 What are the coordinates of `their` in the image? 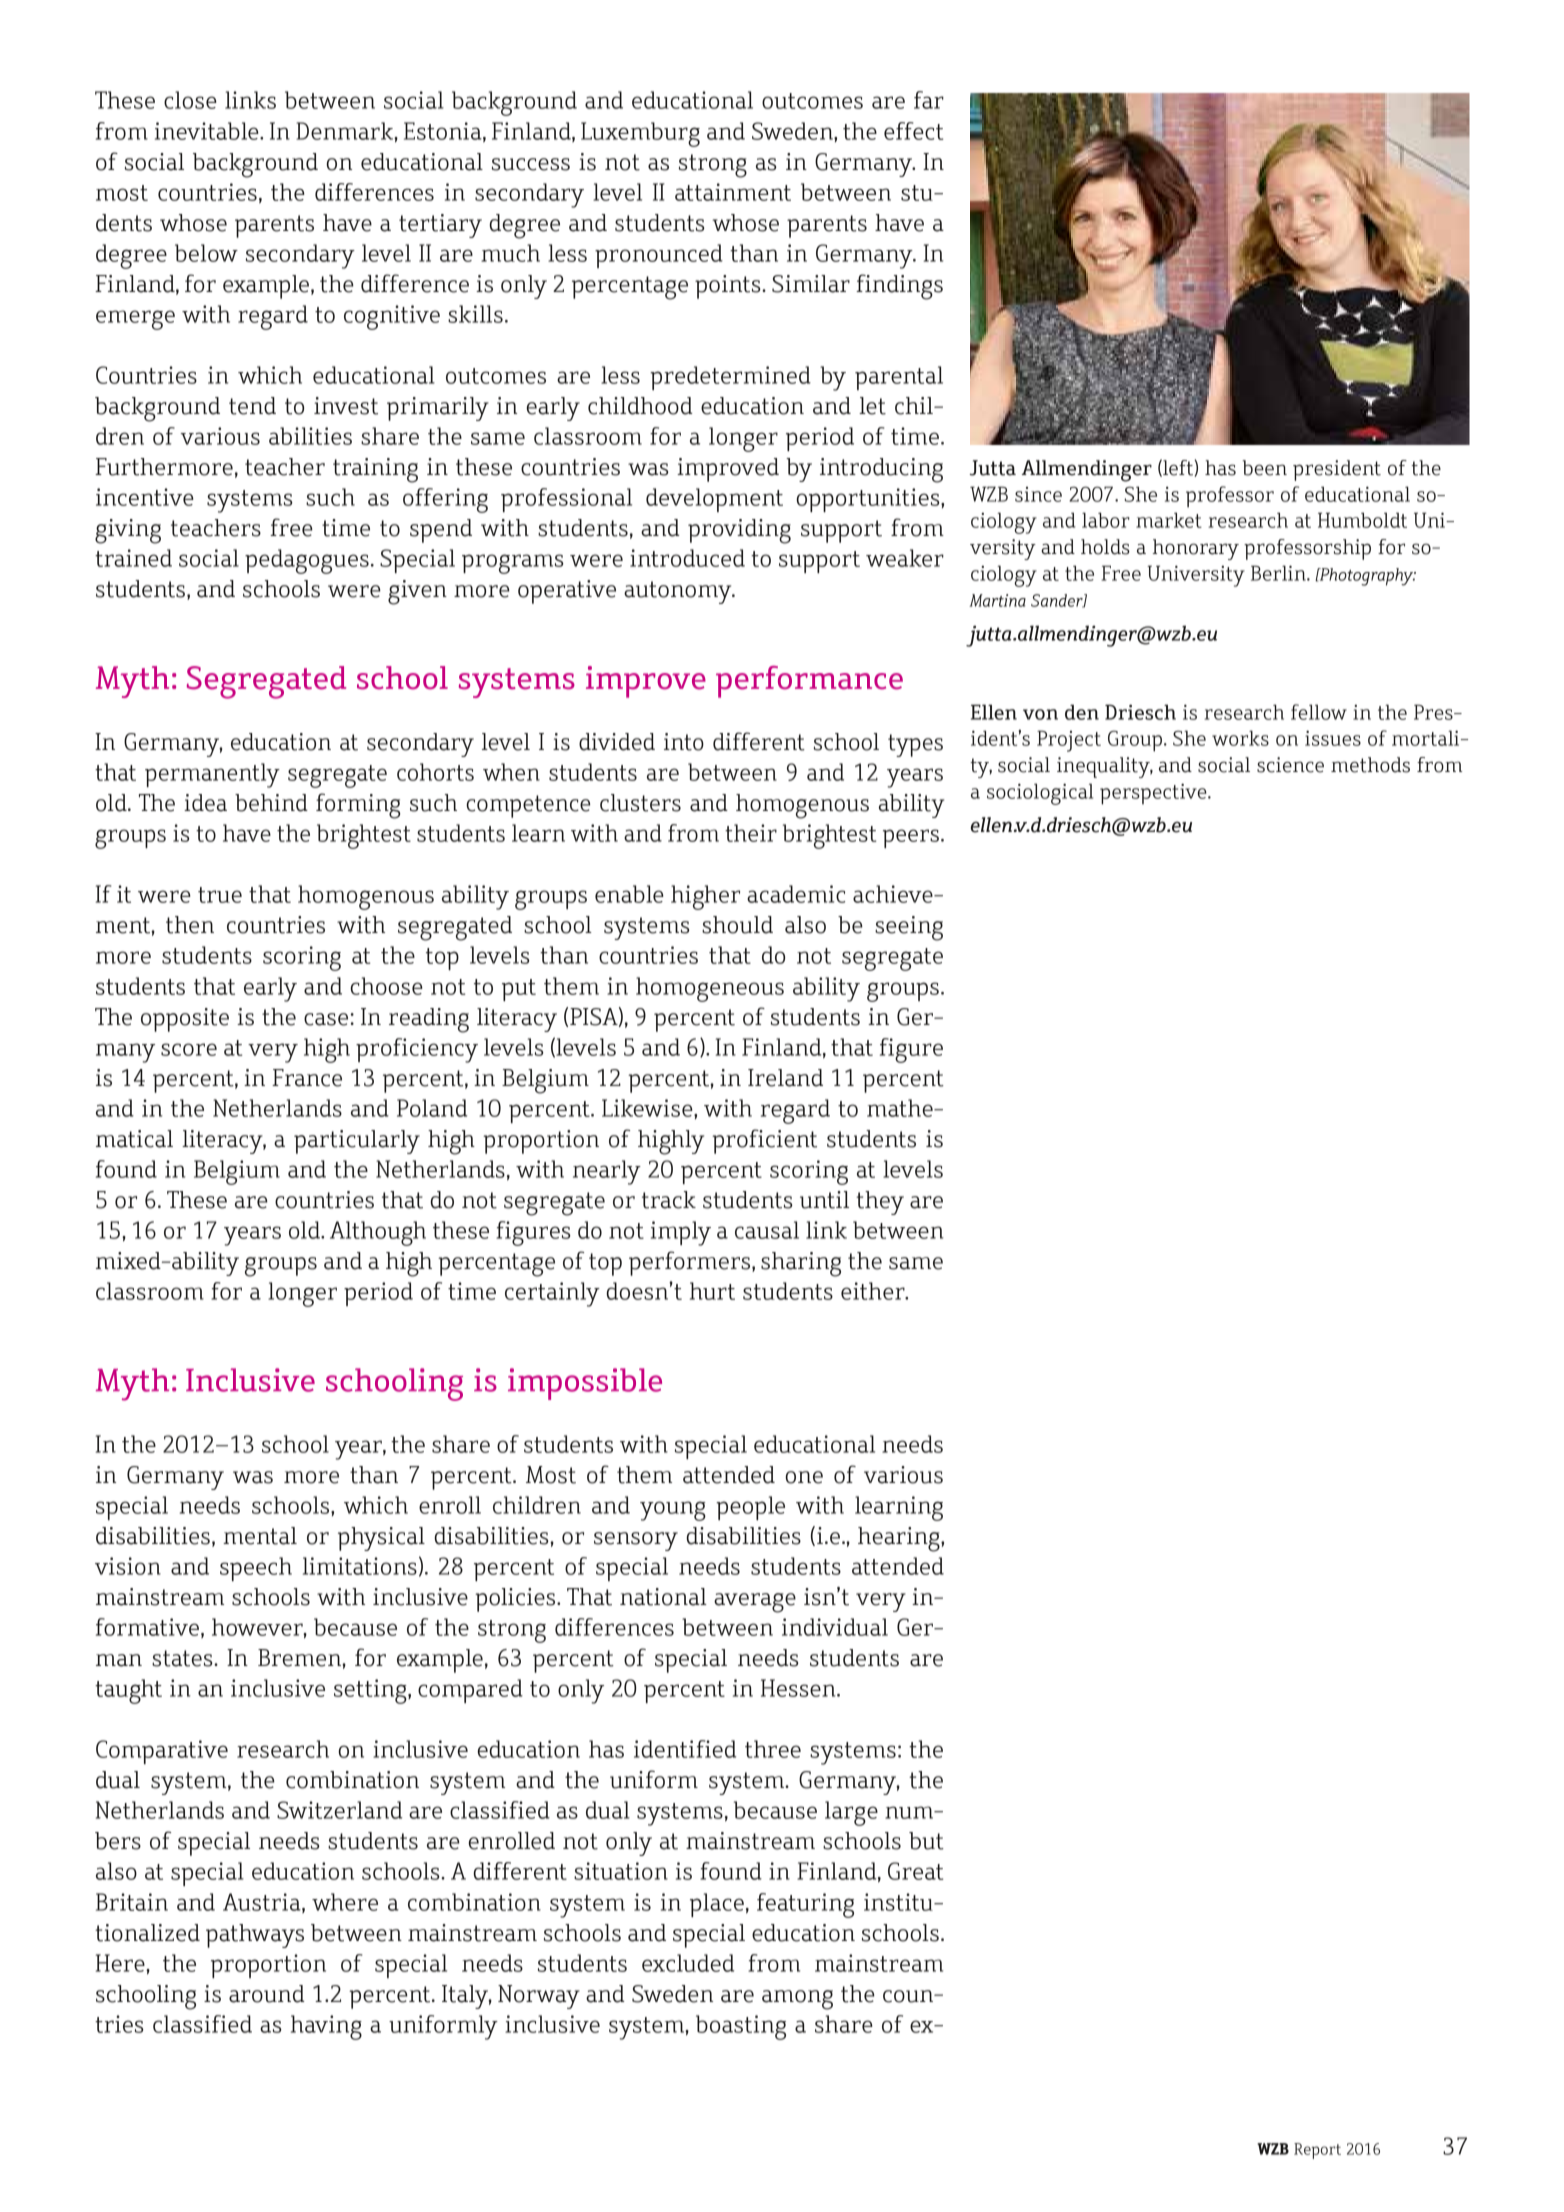 It's located at (751, 833).
